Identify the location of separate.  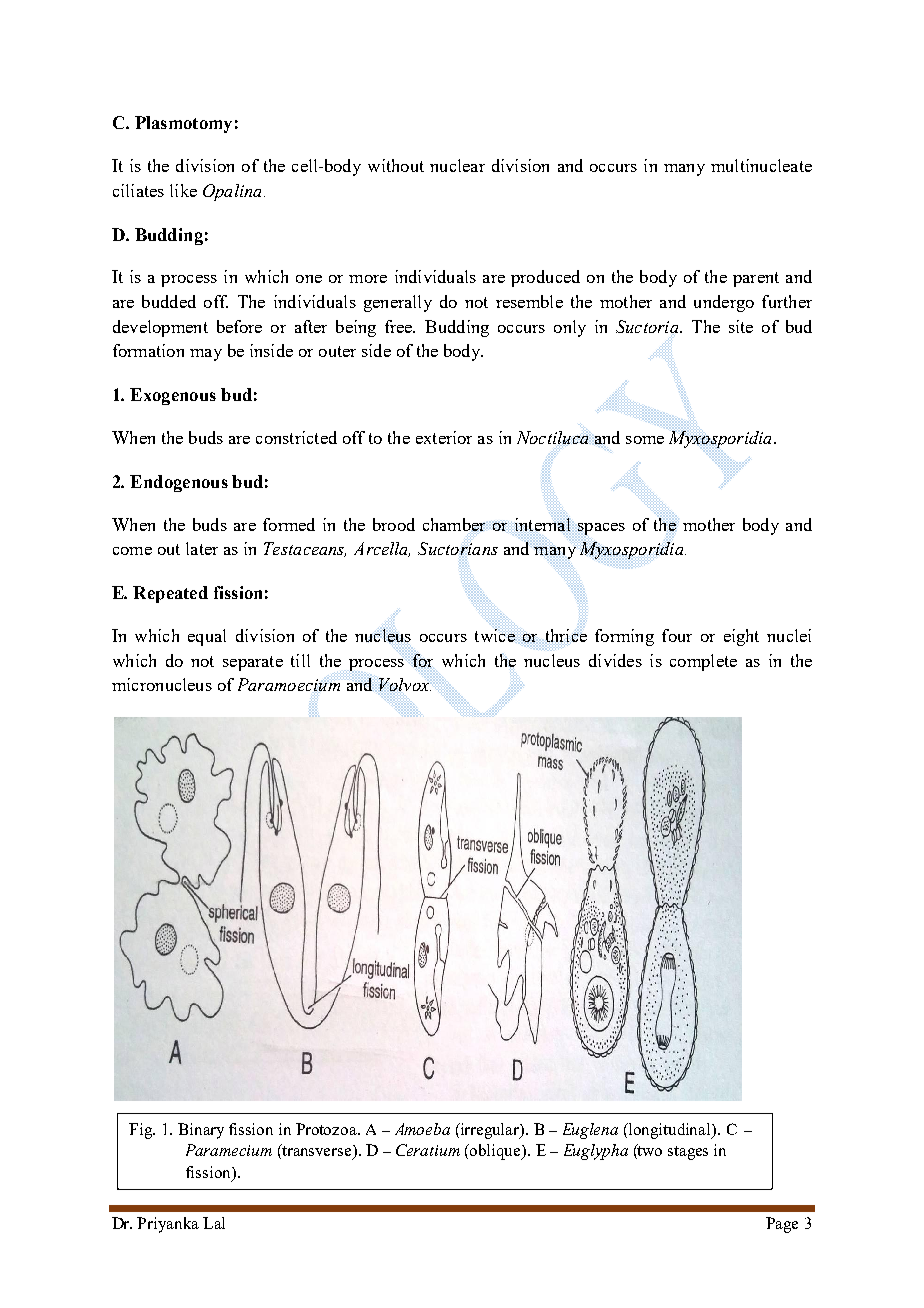
(253, 663).
